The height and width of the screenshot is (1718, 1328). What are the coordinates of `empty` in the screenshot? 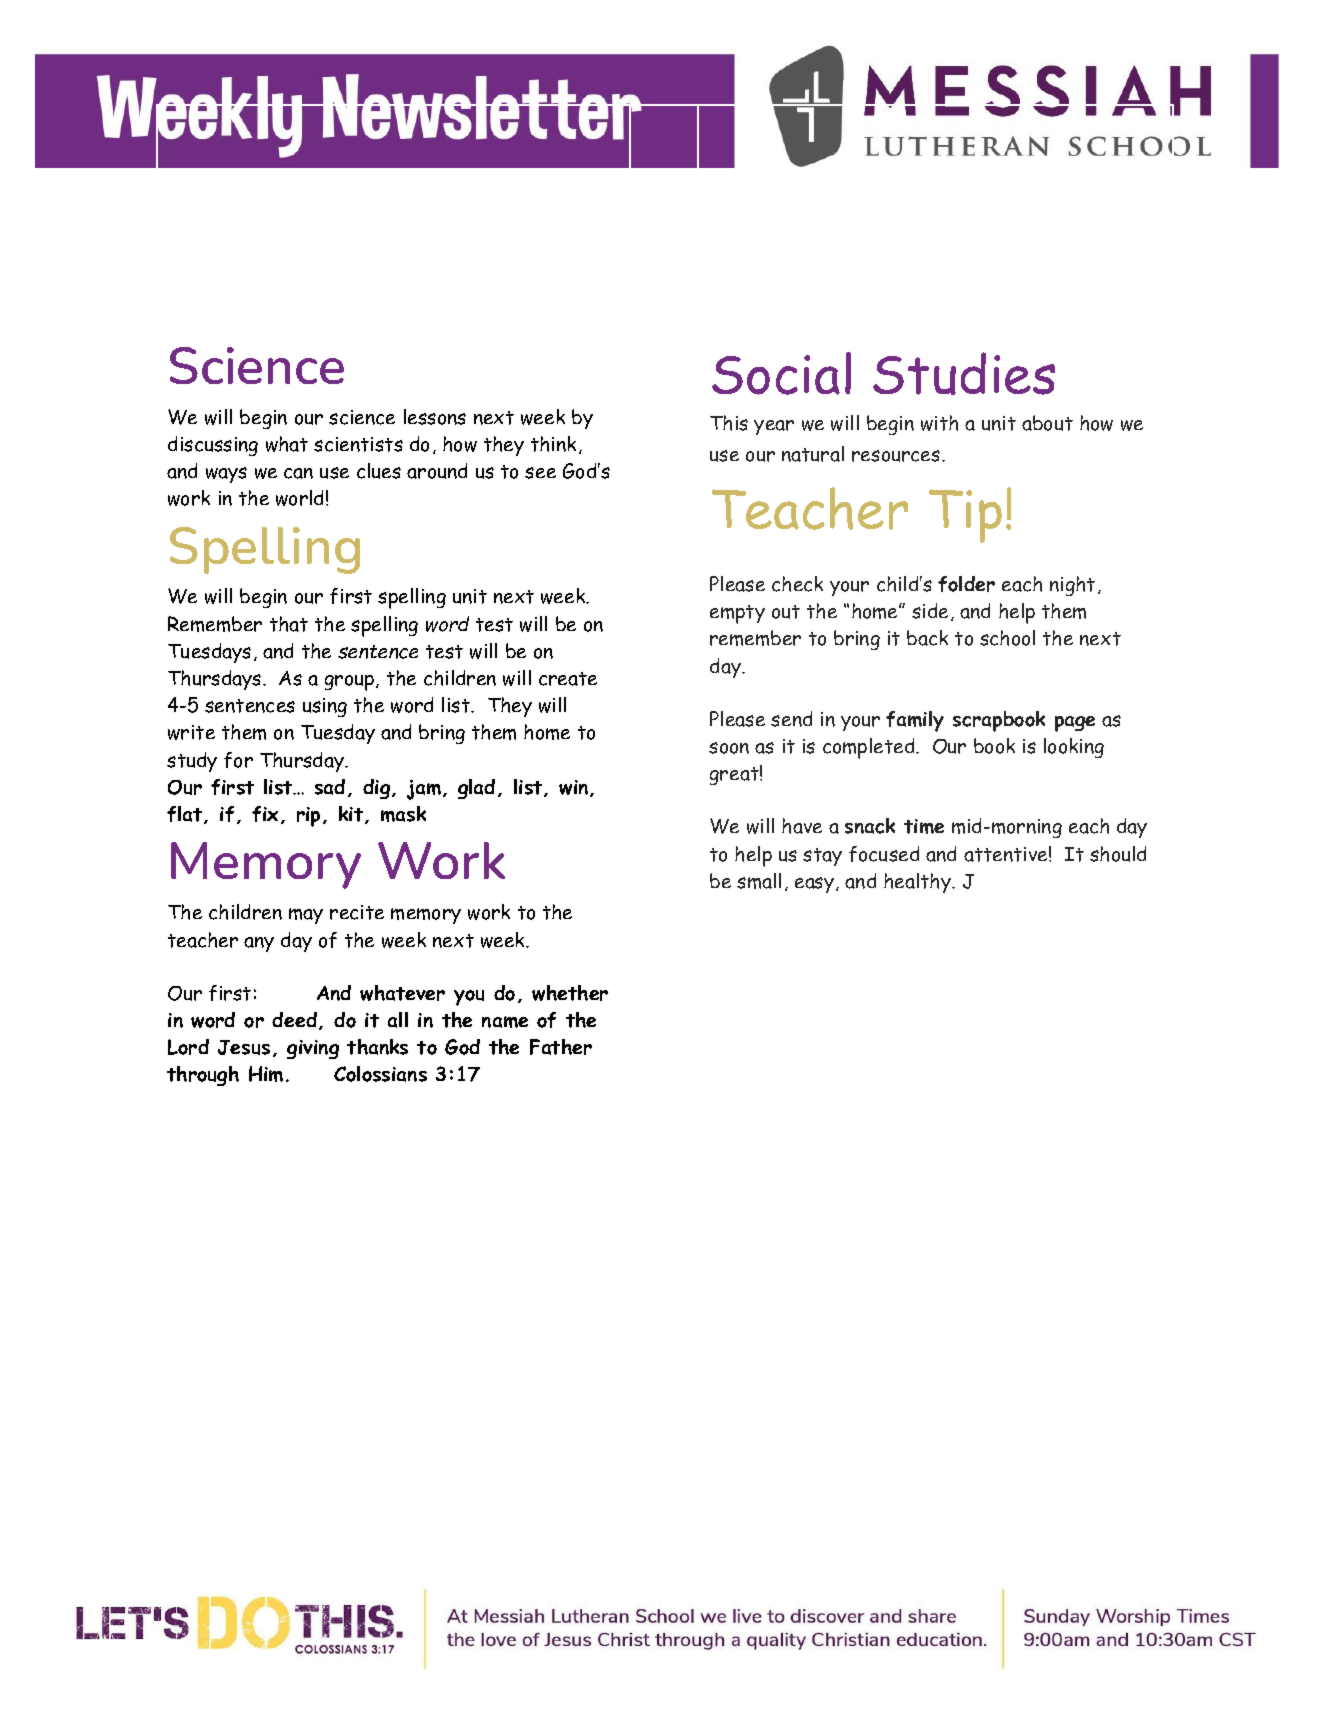 It's located at (737, 614).
